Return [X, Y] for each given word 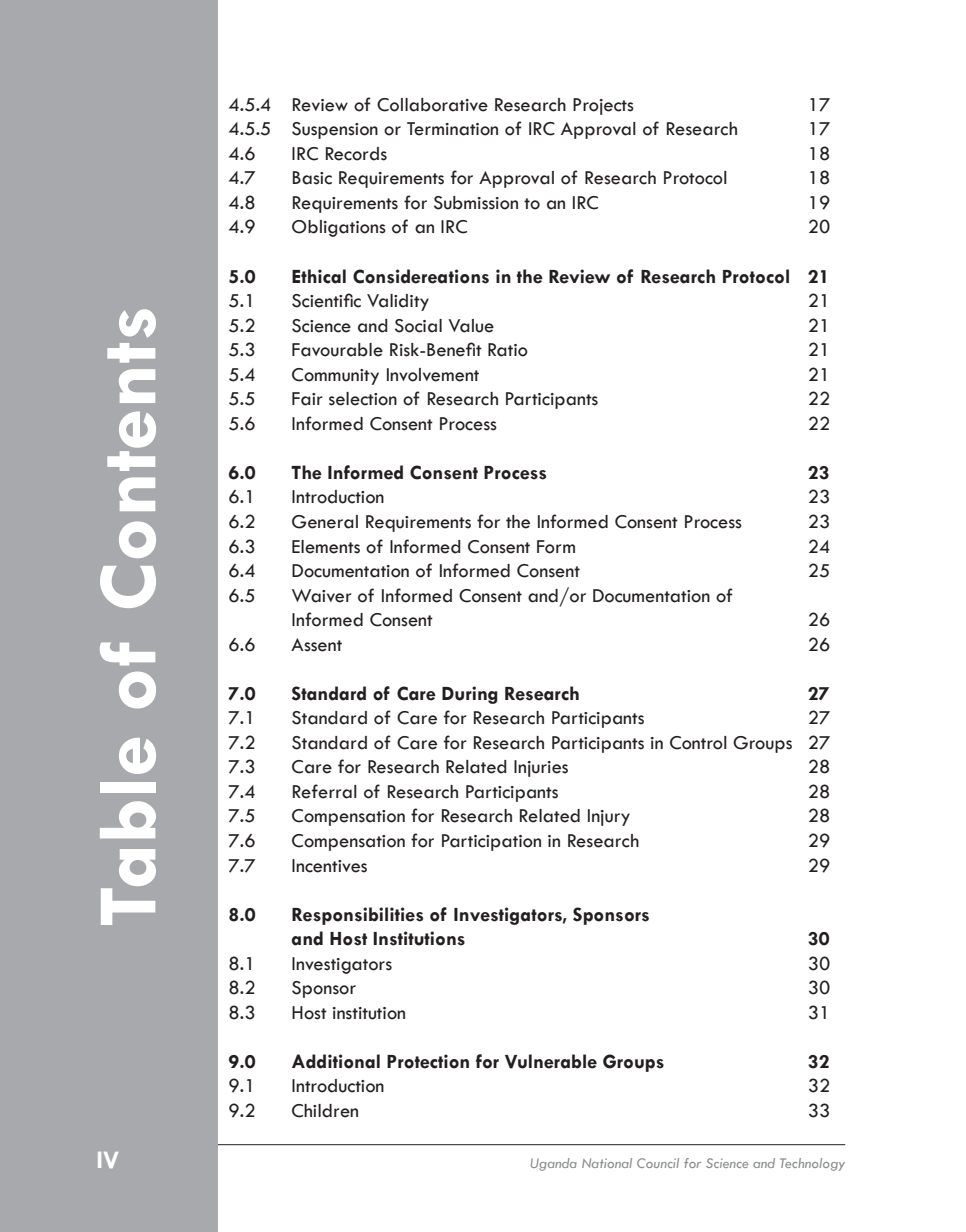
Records [356, 154]
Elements [326, 547]
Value [471, 326]
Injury [609, 817]
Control [698, 743]
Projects [603, 106]
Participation [491, 842]
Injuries [541, 768]
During [470, 695]
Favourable [337, 350]
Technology [812, 1164]
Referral [325, 791]
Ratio [508, 350]
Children [325, 1111]
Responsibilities [357, 916]
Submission [476, 203]
